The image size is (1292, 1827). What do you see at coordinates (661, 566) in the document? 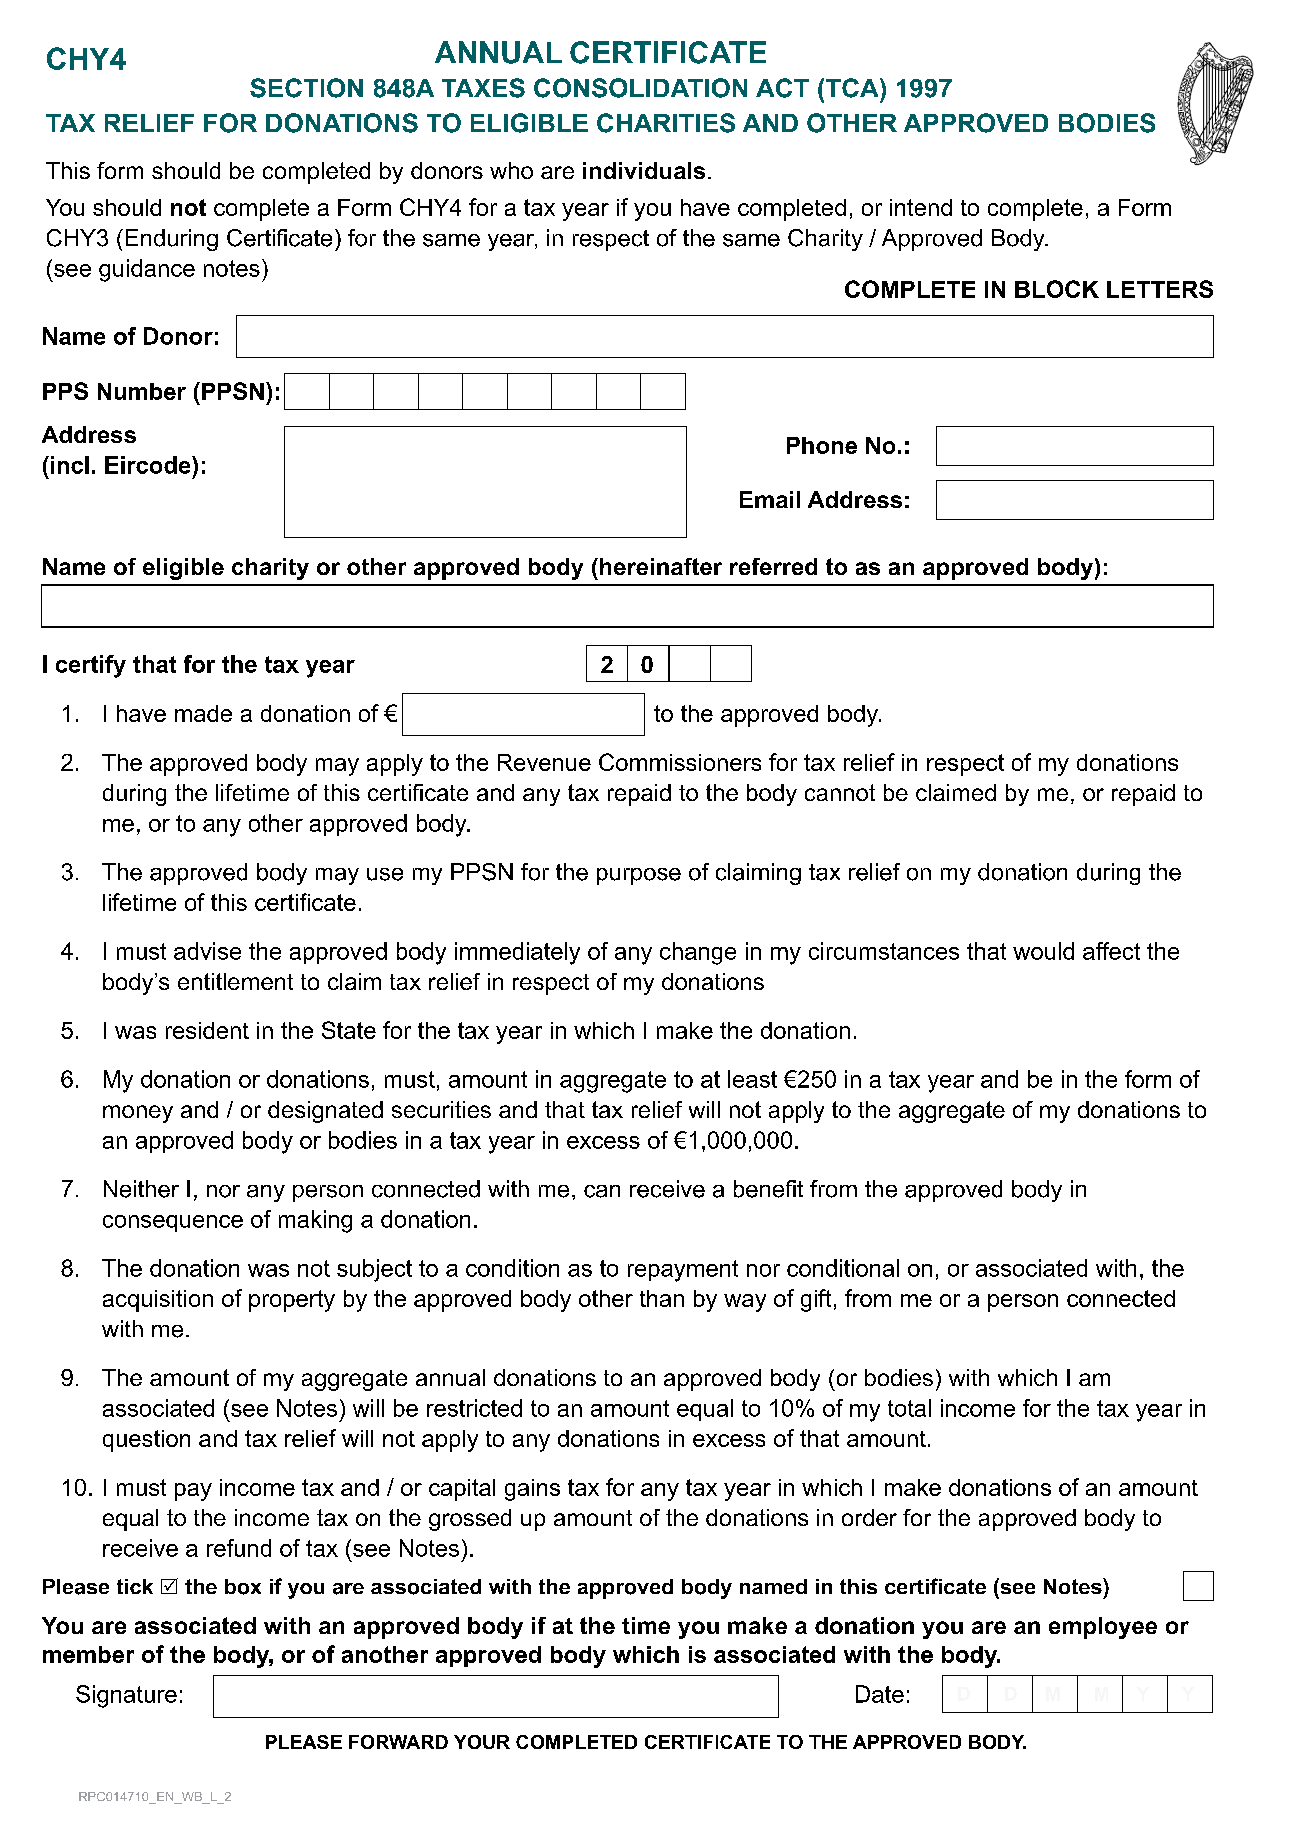
I see `hereinafter` at bounding box center [661, 566].
